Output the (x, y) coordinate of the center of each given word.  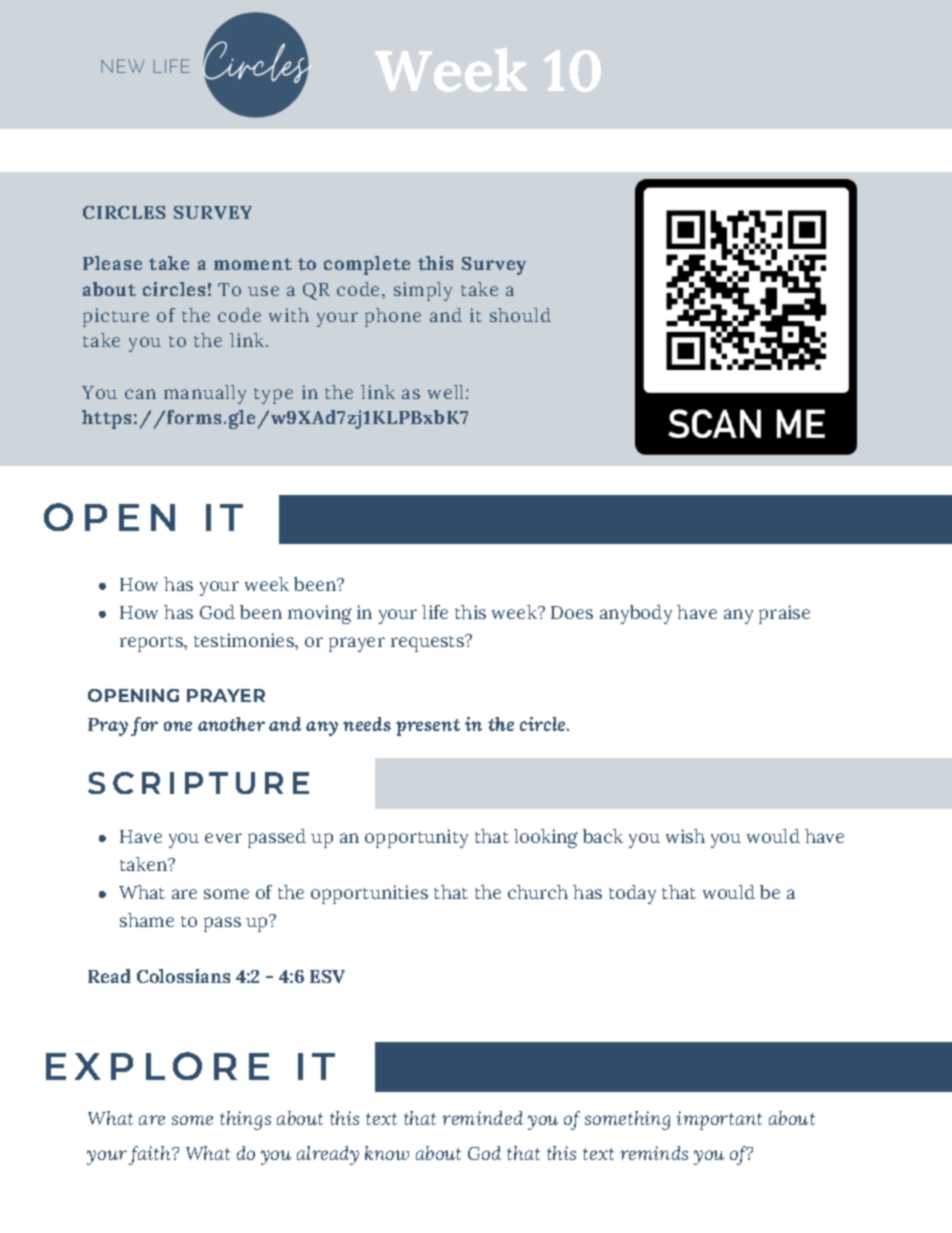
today (632, 894)
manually (205, 394)
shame (147, 920)
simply (423, 291)
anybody (636, 614)
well (447, 392)
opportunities (369, 894)
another (231, 724)
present (428, 727)
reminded (482, 1118)
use (263, 291)
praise (784, 614)
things (245, 1120)
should (520, 315)
